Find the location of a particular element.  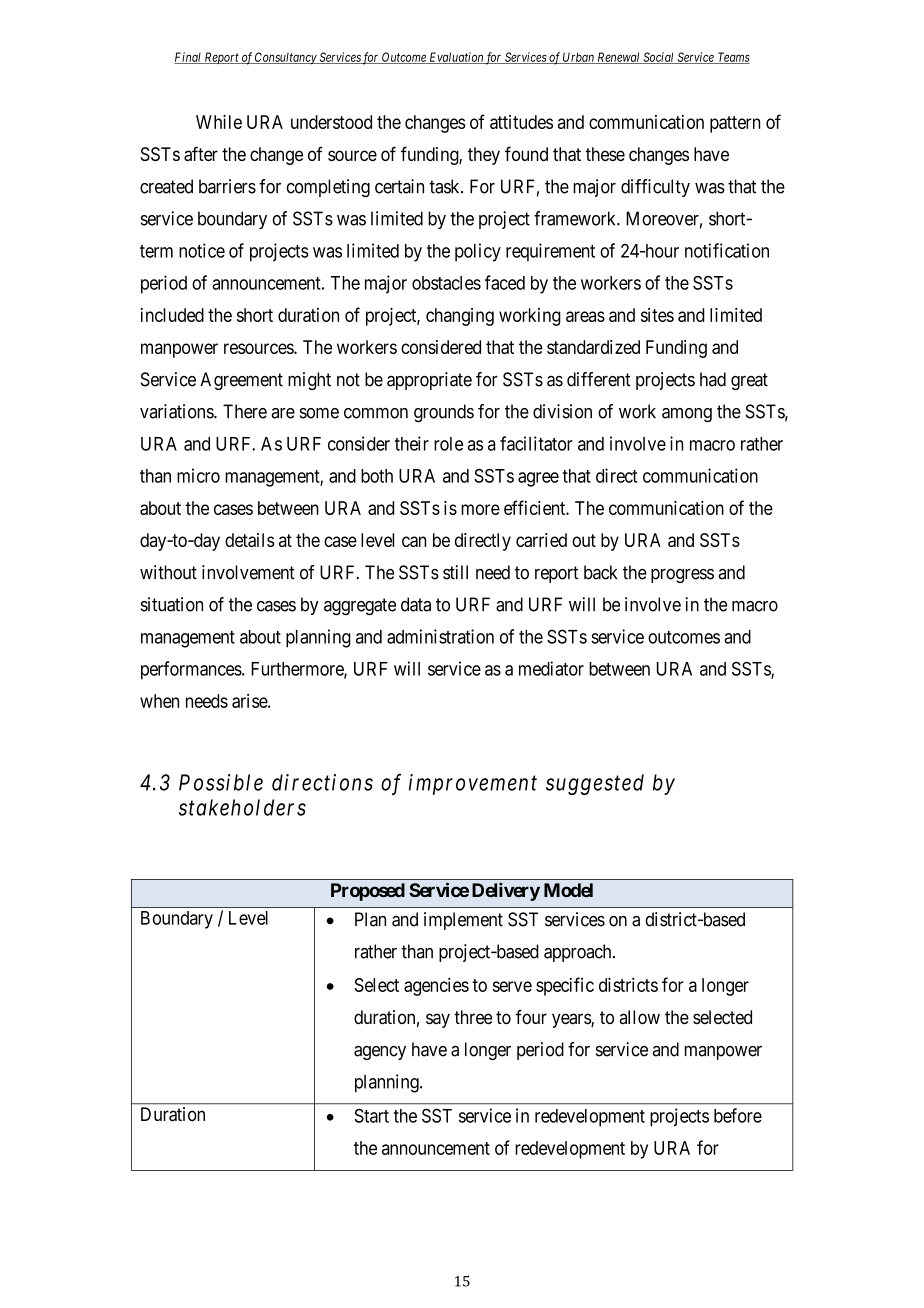

Evaluation is located at coordinates (456, 58).
